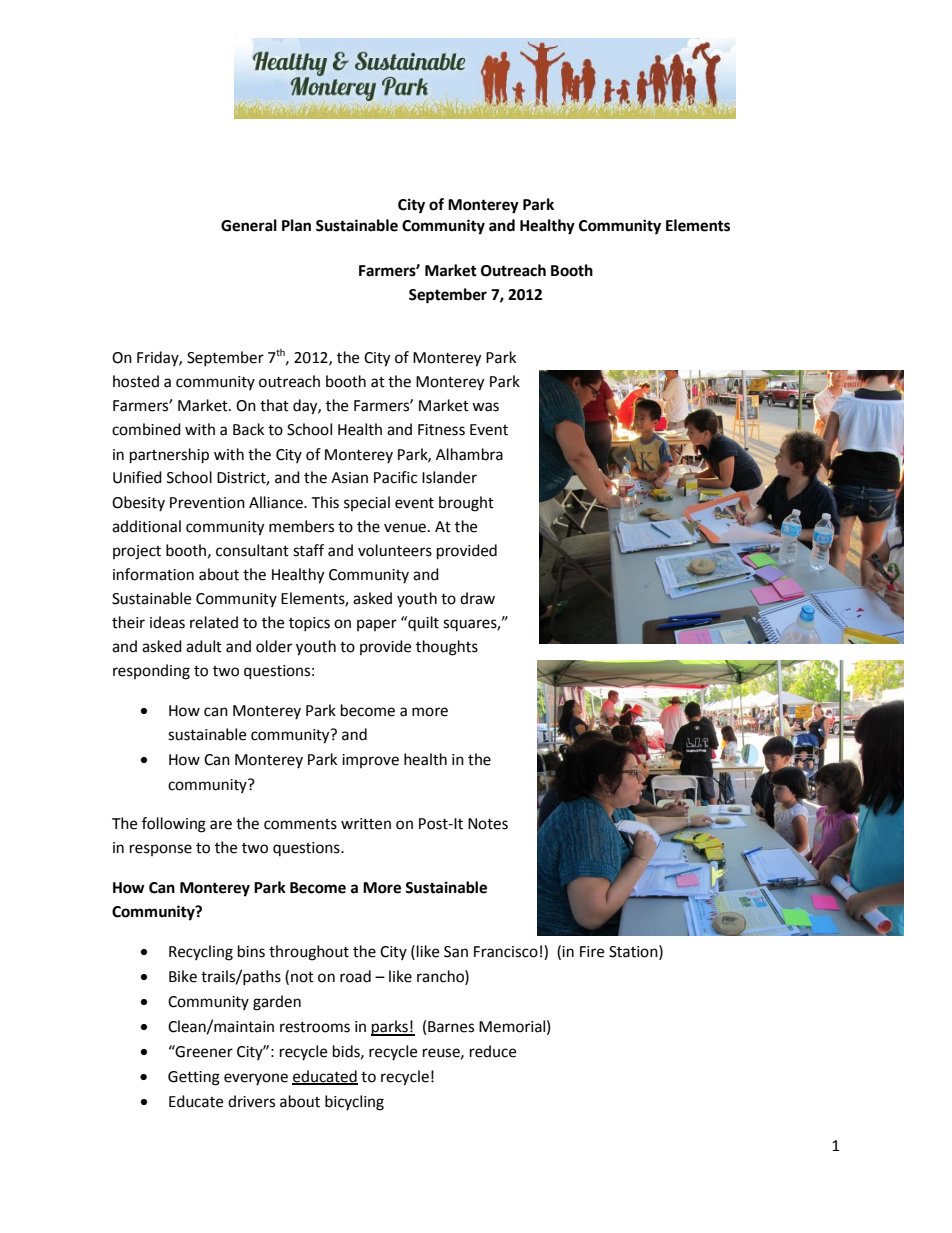  I want to click on Recycling, so click(201, 953).
